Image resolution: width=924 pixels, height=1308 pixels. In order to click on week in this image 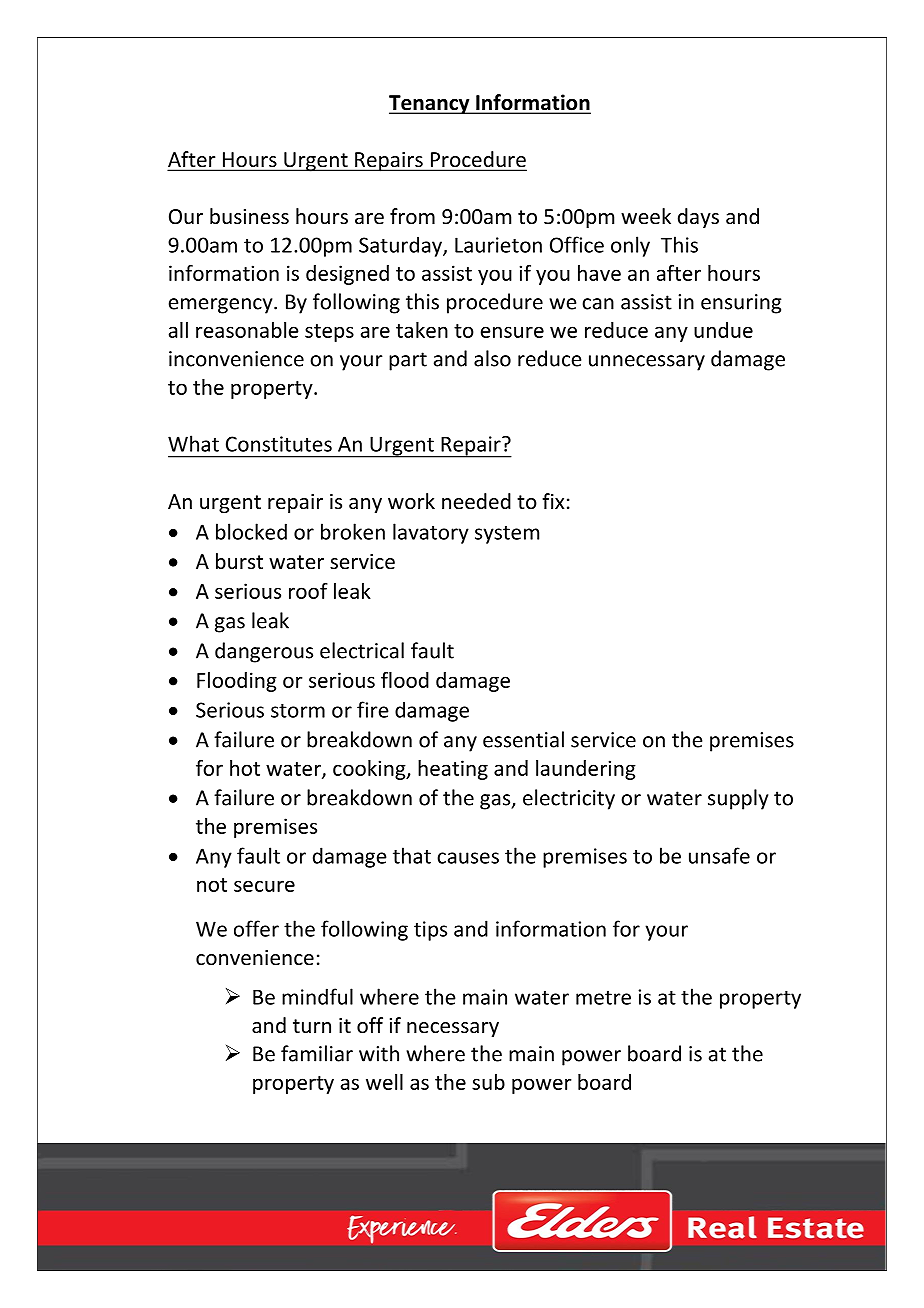, I will do `click(646, 216)`.
